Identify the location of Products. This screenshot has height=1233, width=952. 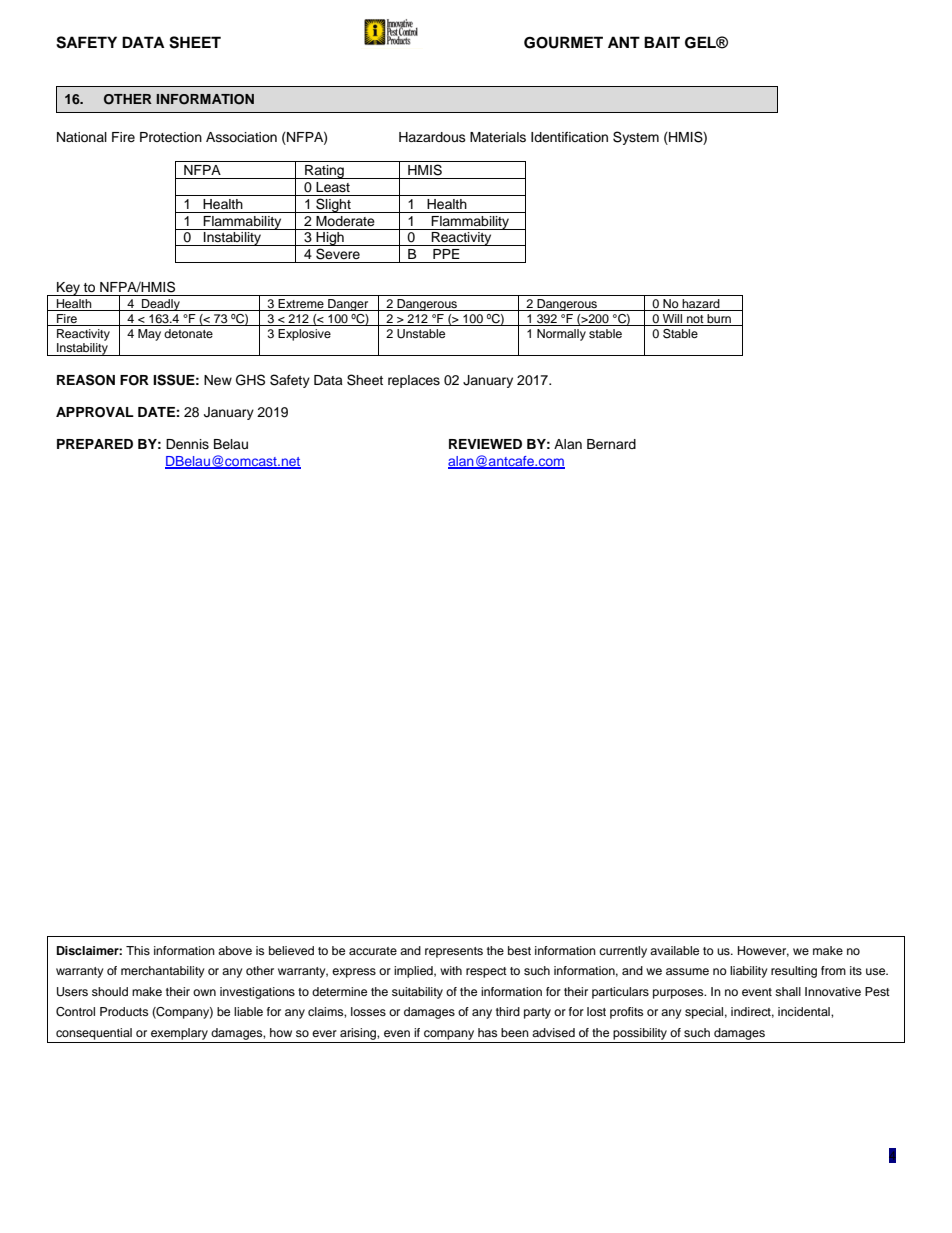
(124, 1011).
